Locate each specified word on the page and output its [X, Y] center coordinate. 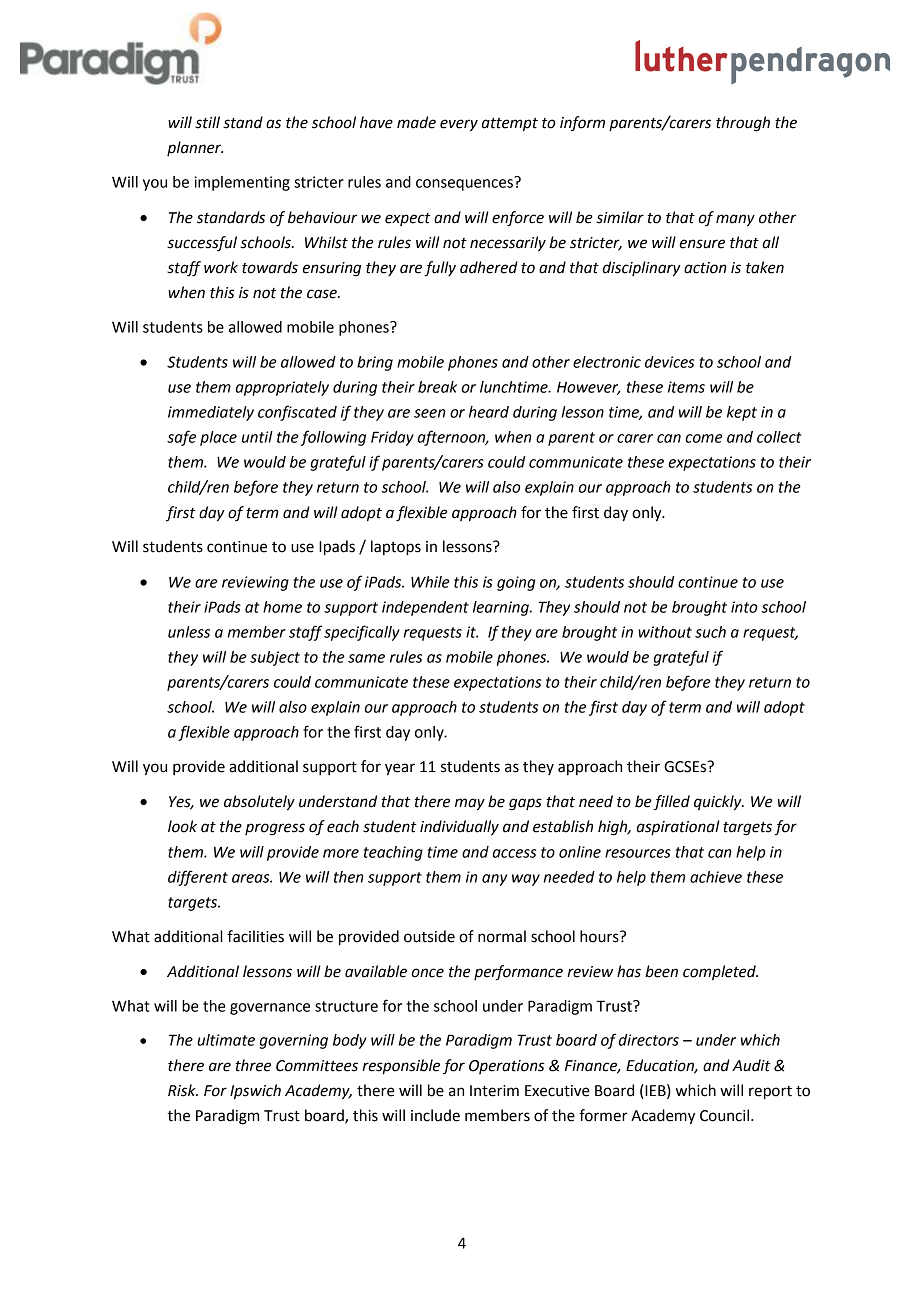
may [470, 804]
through [743, 124]
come [704, 438]
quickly [719, 803]
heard [489, 412]
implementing [242, 183]
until [257, 437]
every [459, 125]
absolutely [259, 803]
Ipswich [255, 1092]
